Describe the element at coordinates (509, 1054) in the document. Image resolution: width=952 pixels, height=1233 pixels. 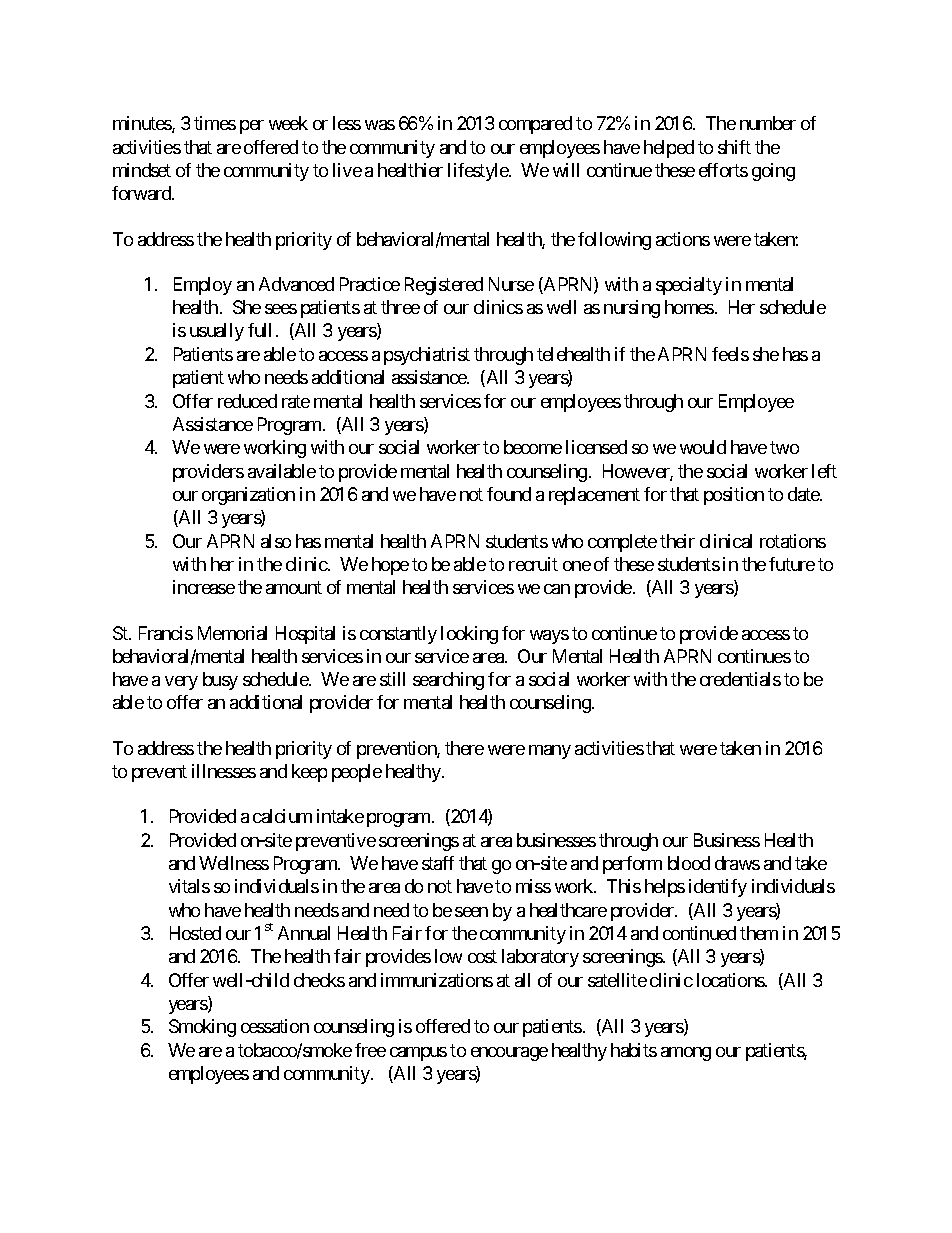
I see `encourage` at that location.
